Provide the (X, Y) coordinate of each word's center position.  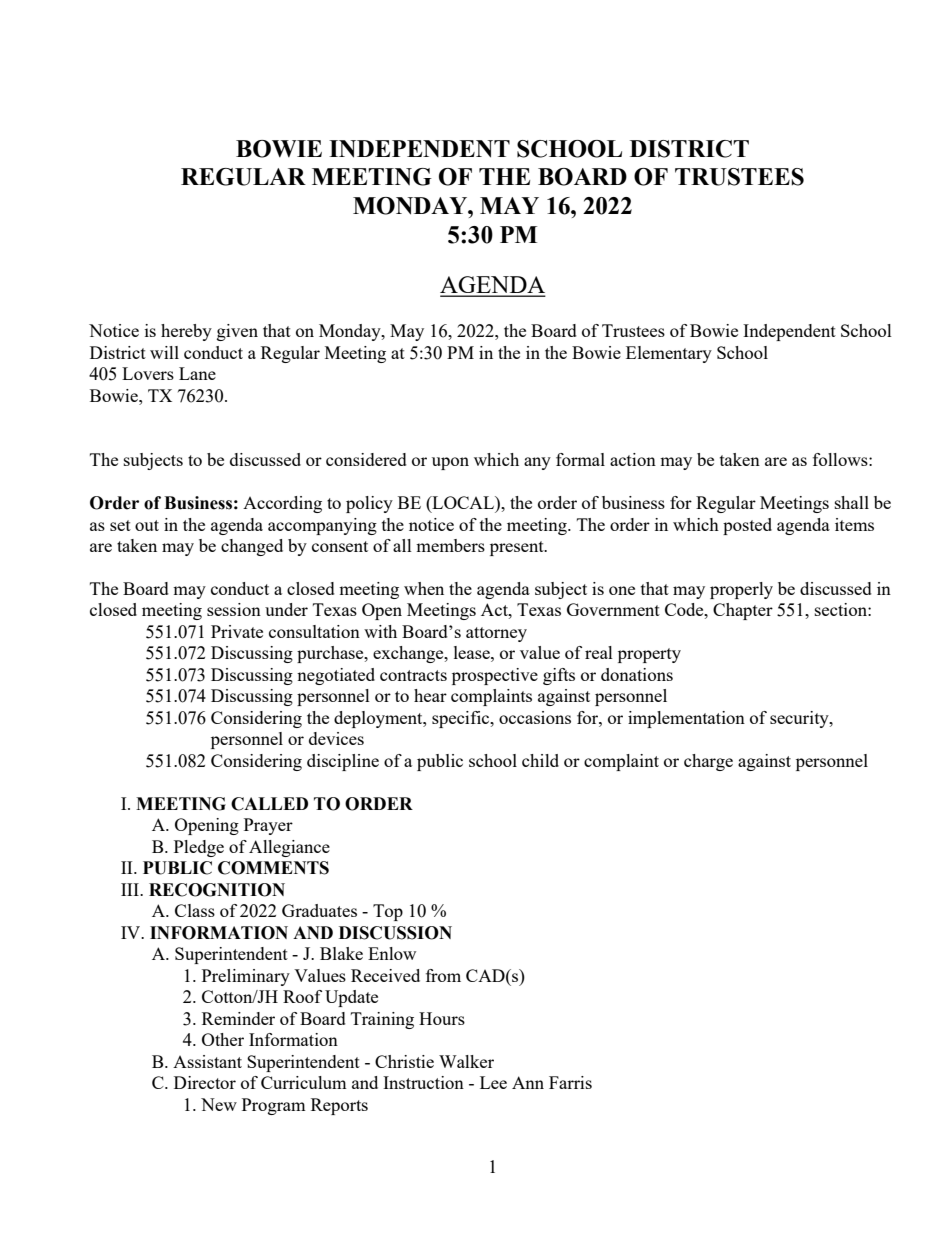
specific (462, 719)
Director (205, 1082)
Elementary (669, 354)
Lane (197, 373)
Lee (493, 1082)
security (800, 719)
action (633, 459)
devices (336, 738)
